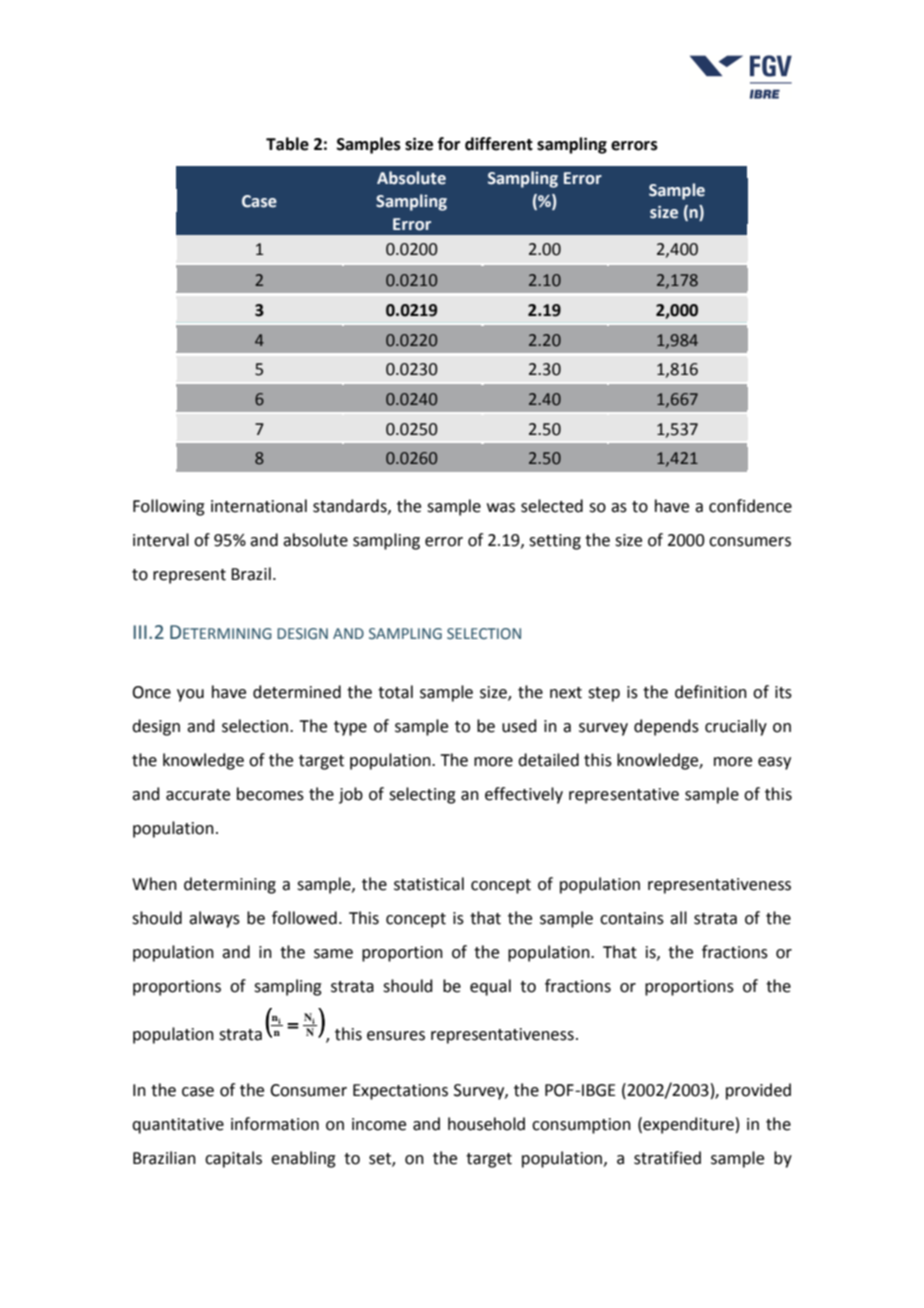 This screenshot has height=1308, width=924. What do you see at coordinates (233, 1159) in the screenshot?
I see `capitals` at bounding box center [233, 1159].
